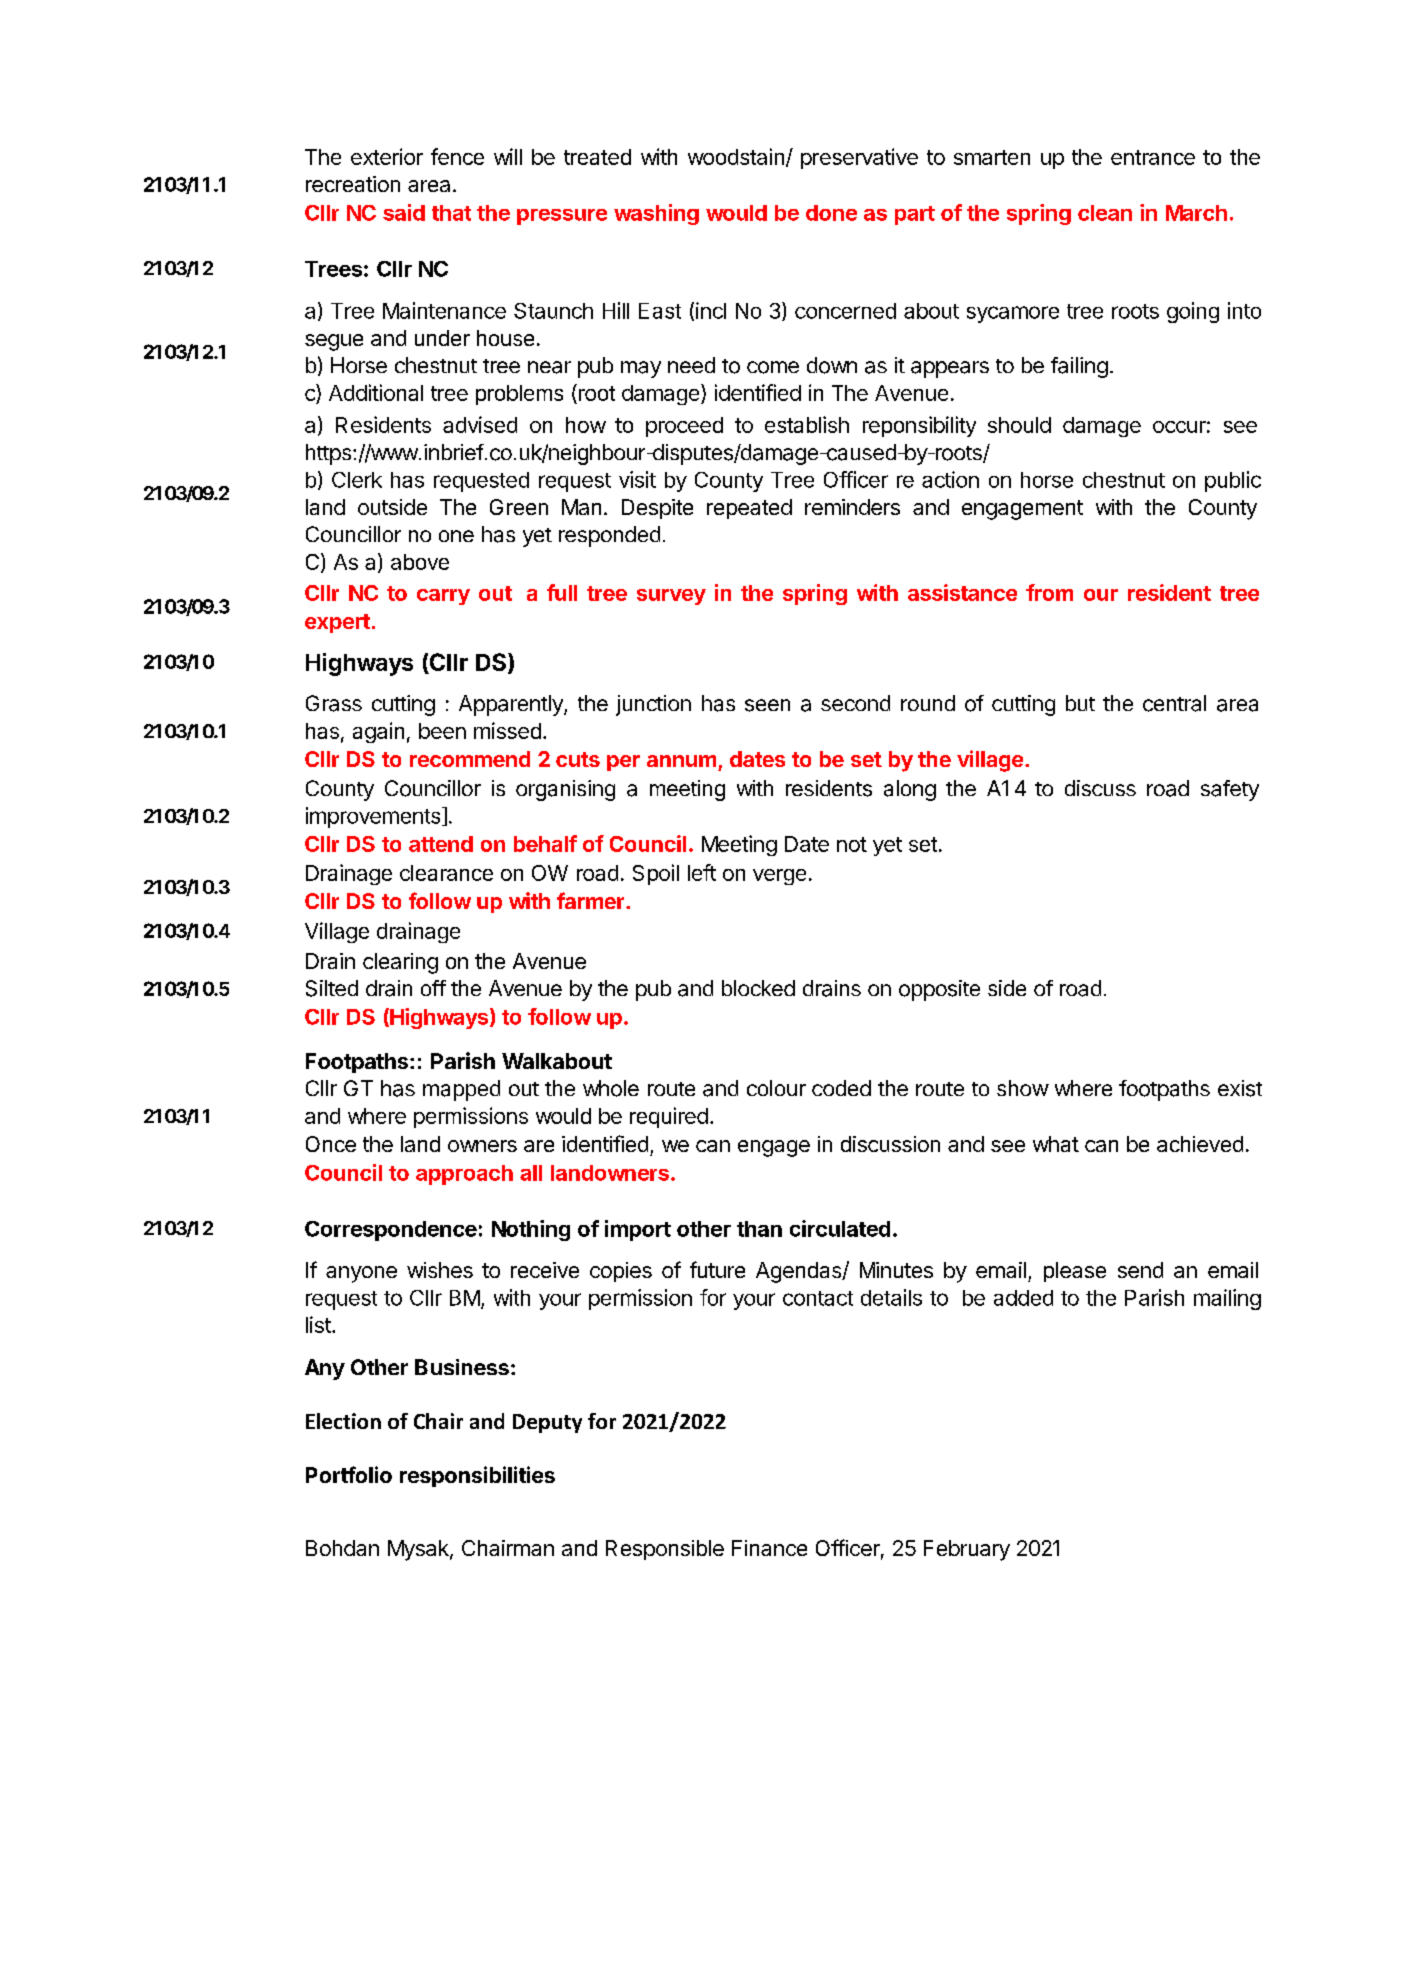 The width and height of the screenshot is (1405, 1986). I want to click on achieved, so click(1200, 1144).
